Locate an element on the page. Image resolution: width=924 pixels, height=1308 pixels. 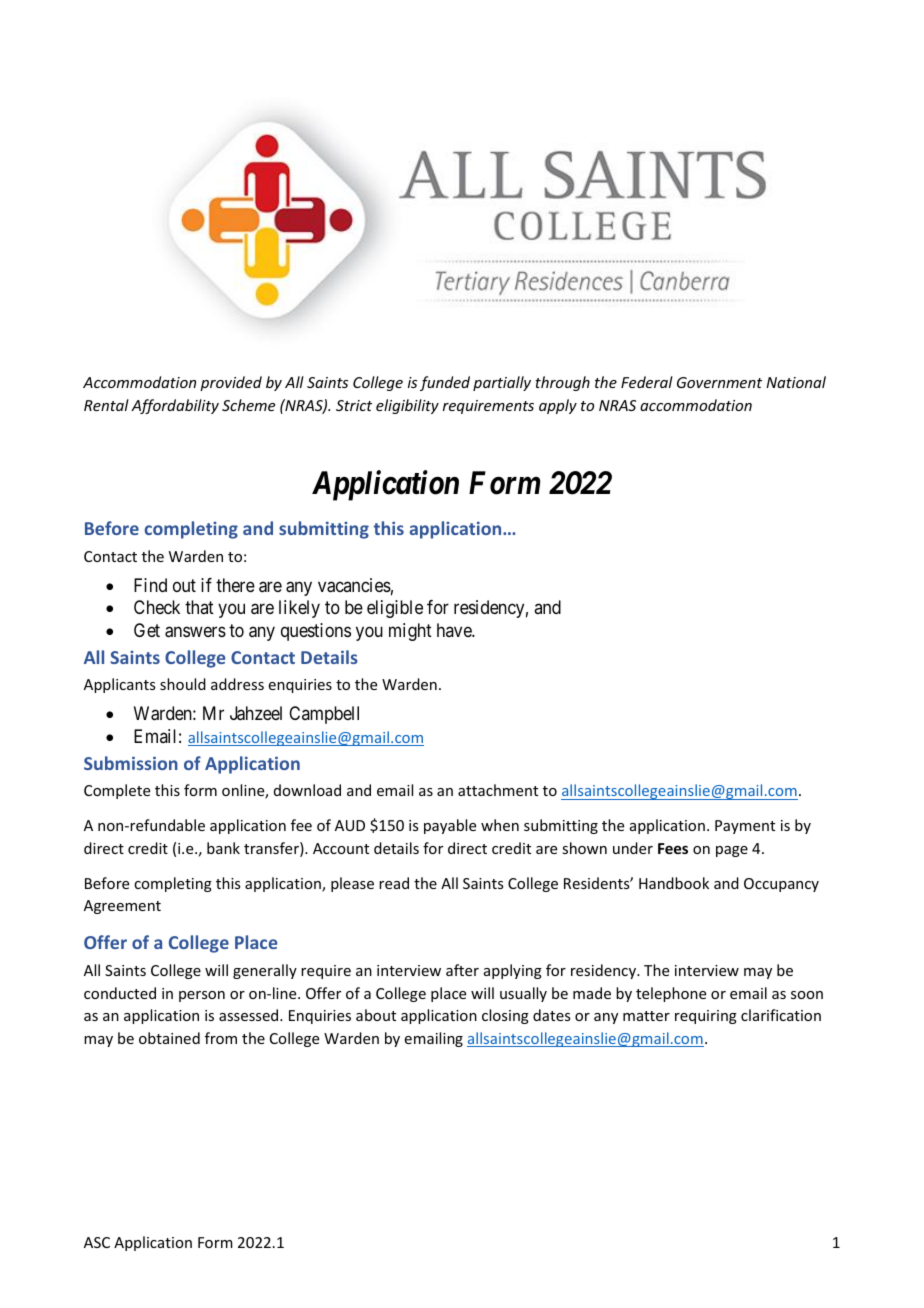
Government is located at coordinates (719, 382).
